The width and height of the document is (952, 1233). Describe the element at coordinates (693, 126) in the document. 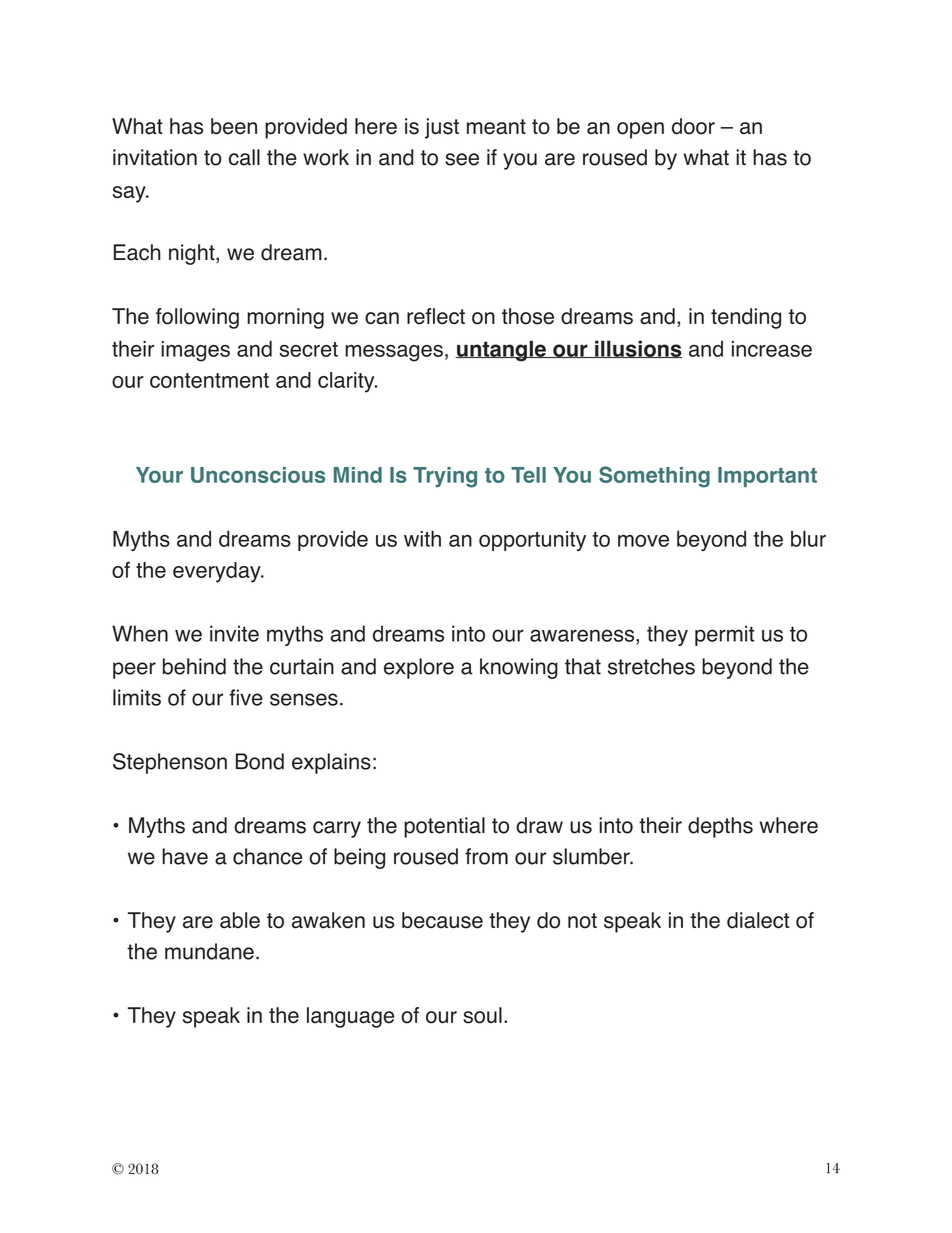

I see `door` at that location.
